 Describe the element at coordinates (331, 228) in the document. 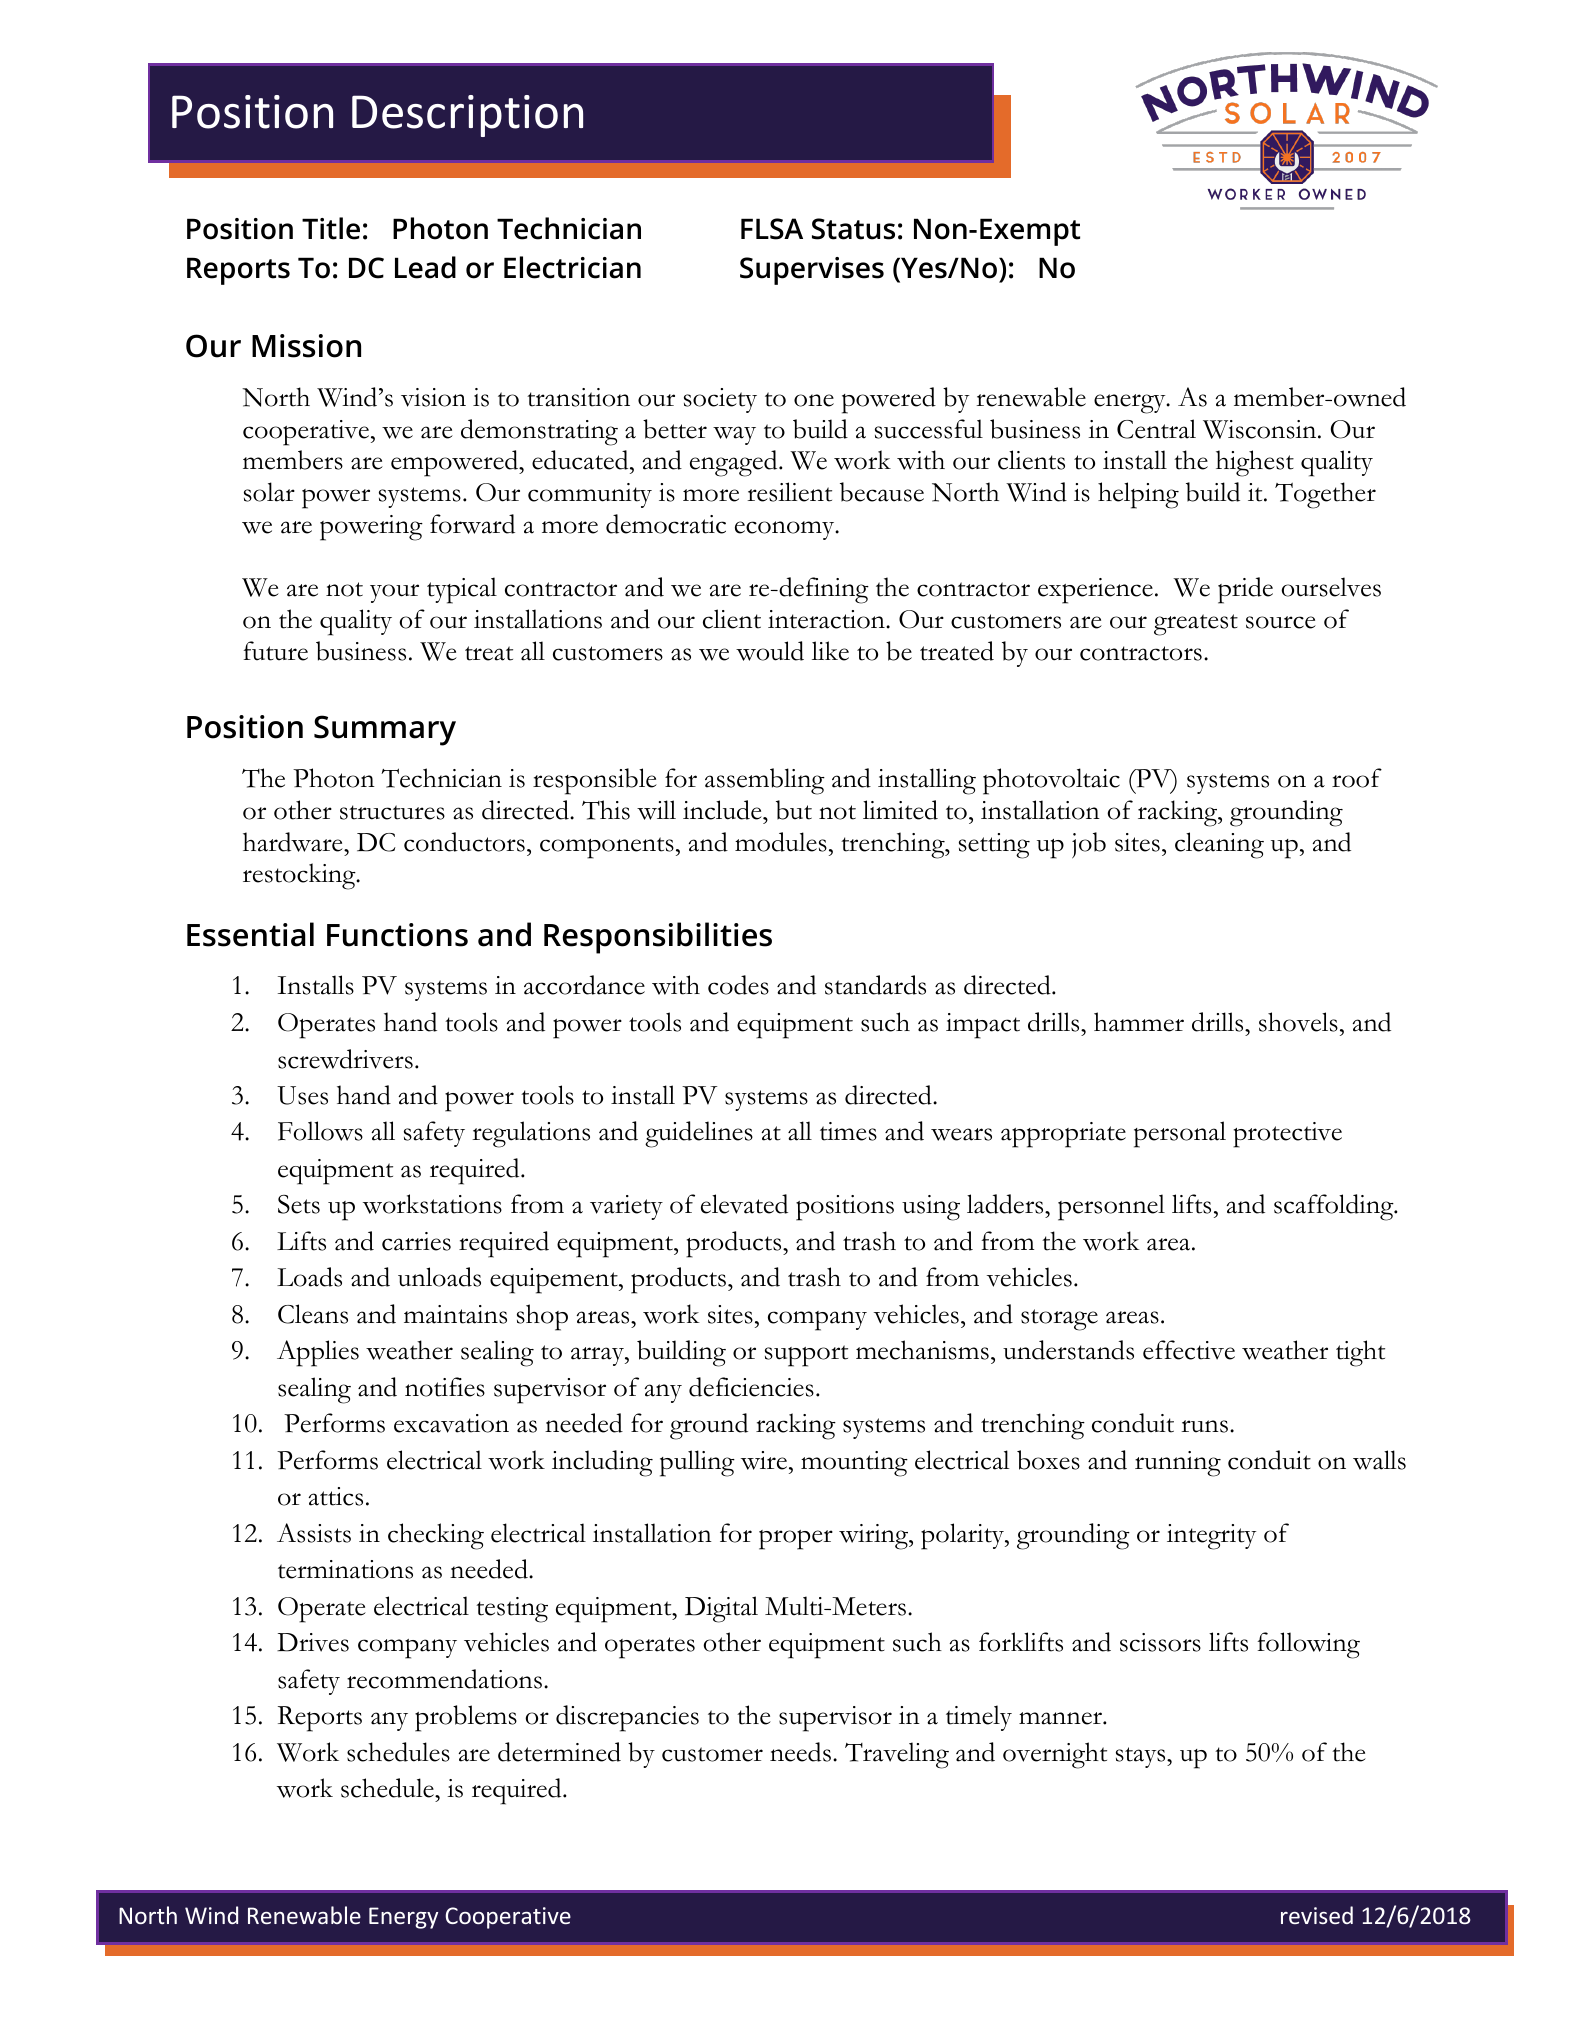

I see `Title` at that location.
